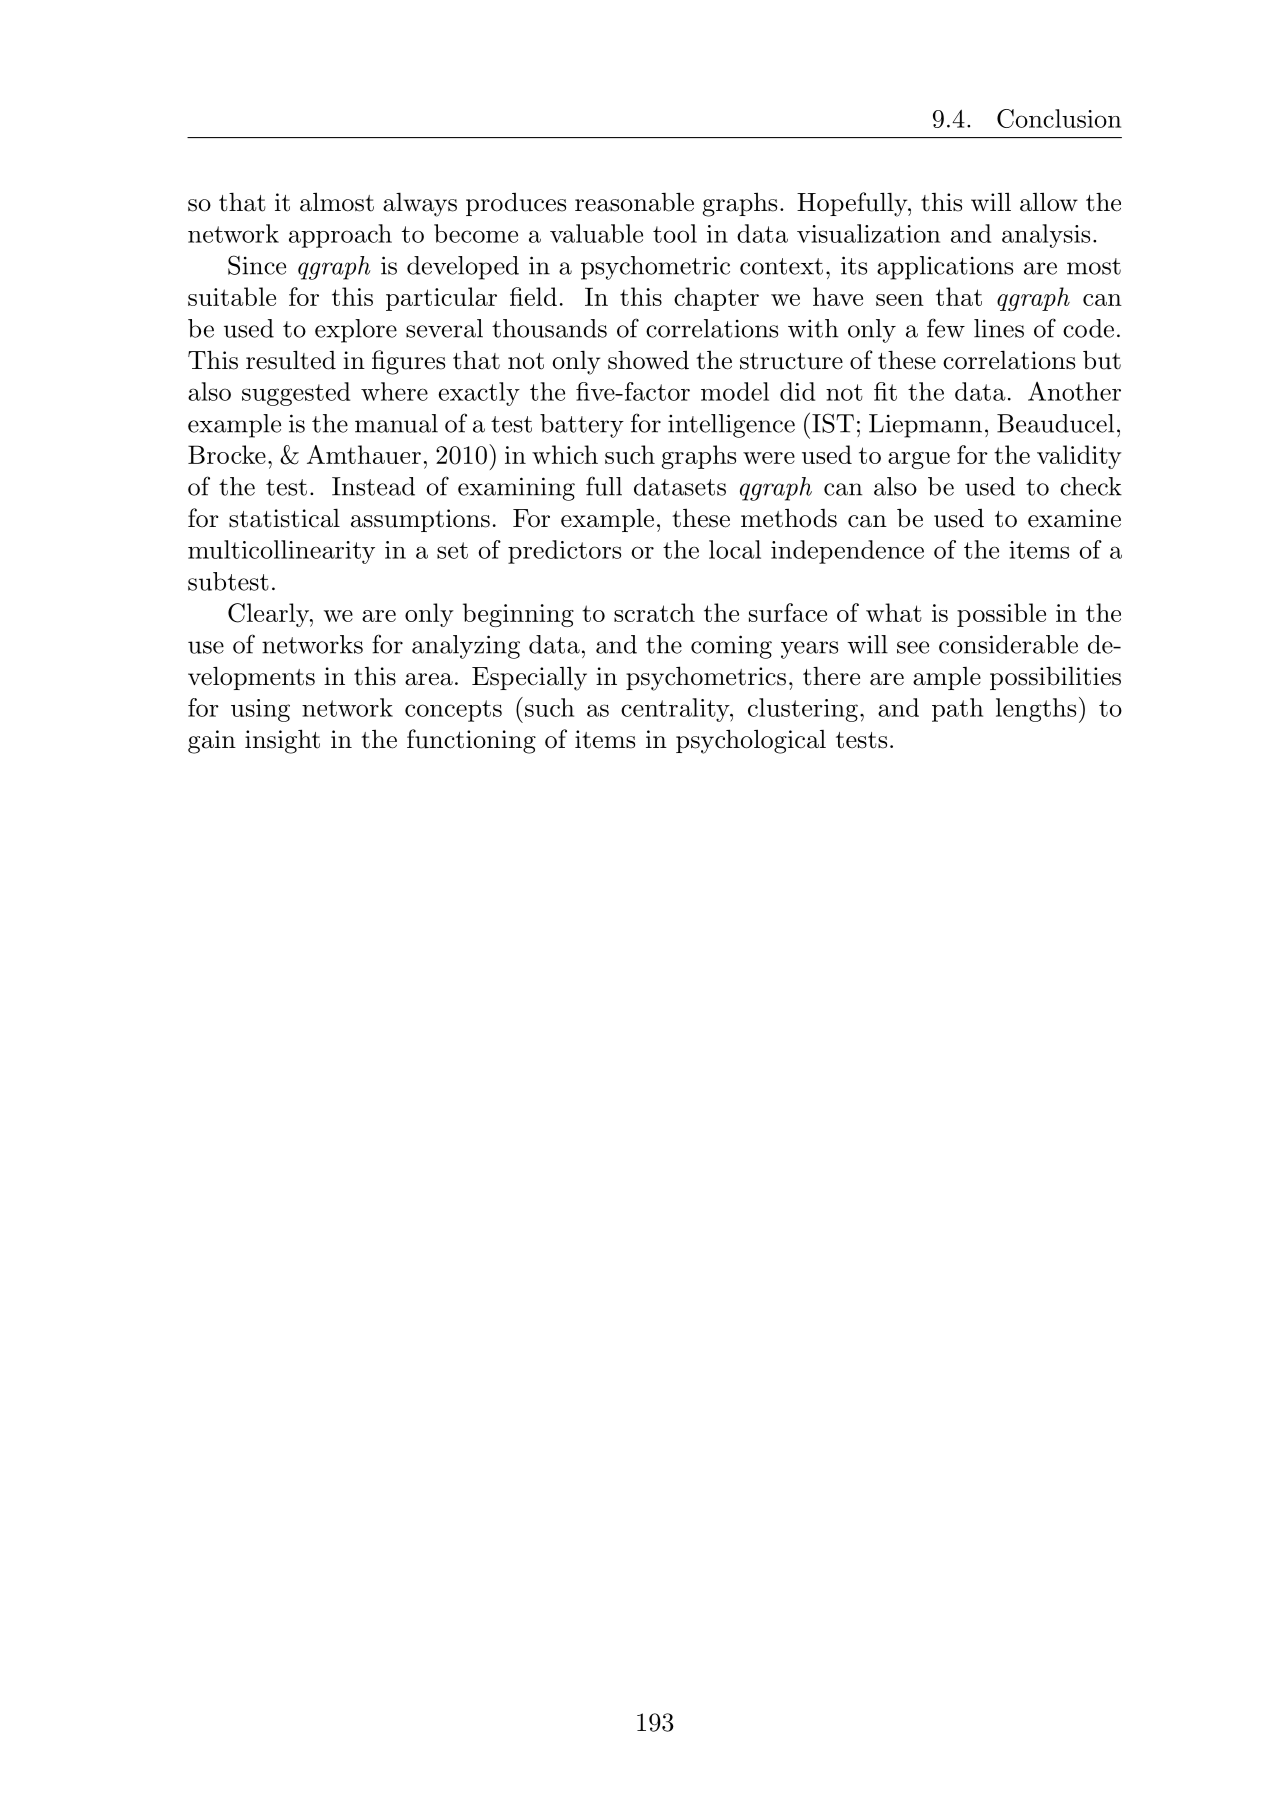 Image resolution: width=1273 pixels, height=1798 pixels. I want to click on Conclusion, so click(1059, 118).
